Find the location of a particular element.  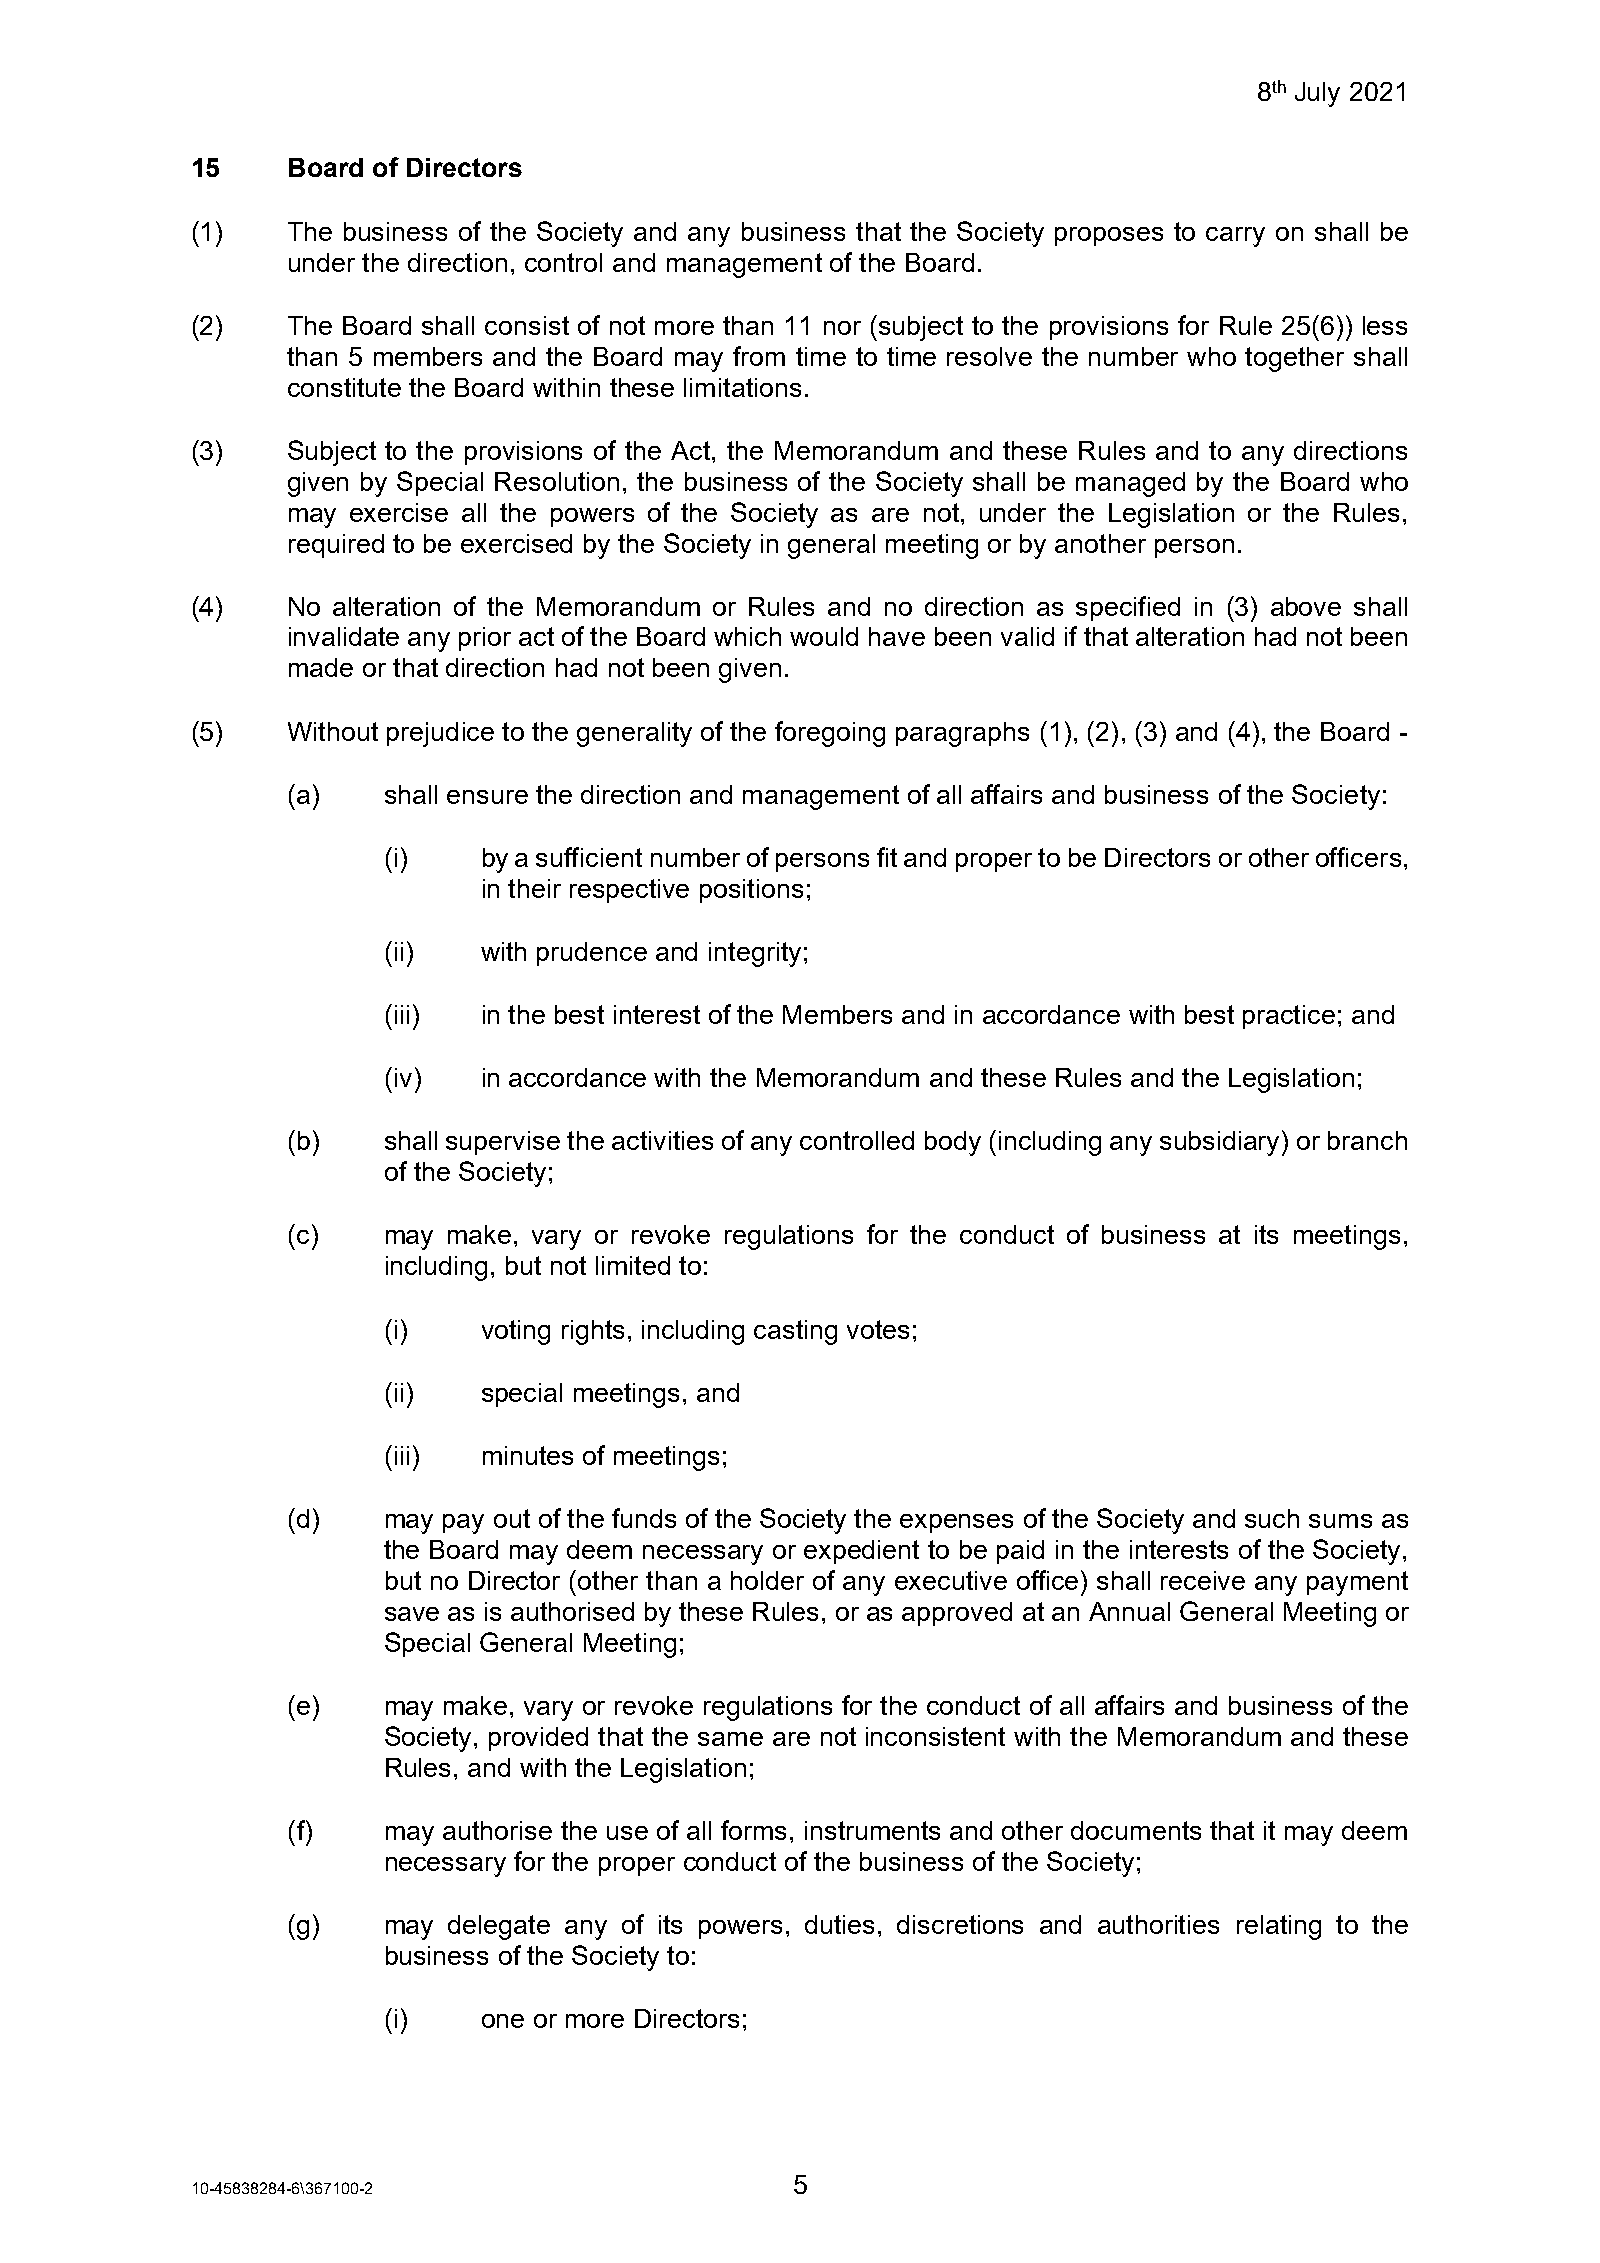

prior is located at coordinates (485, 639).
